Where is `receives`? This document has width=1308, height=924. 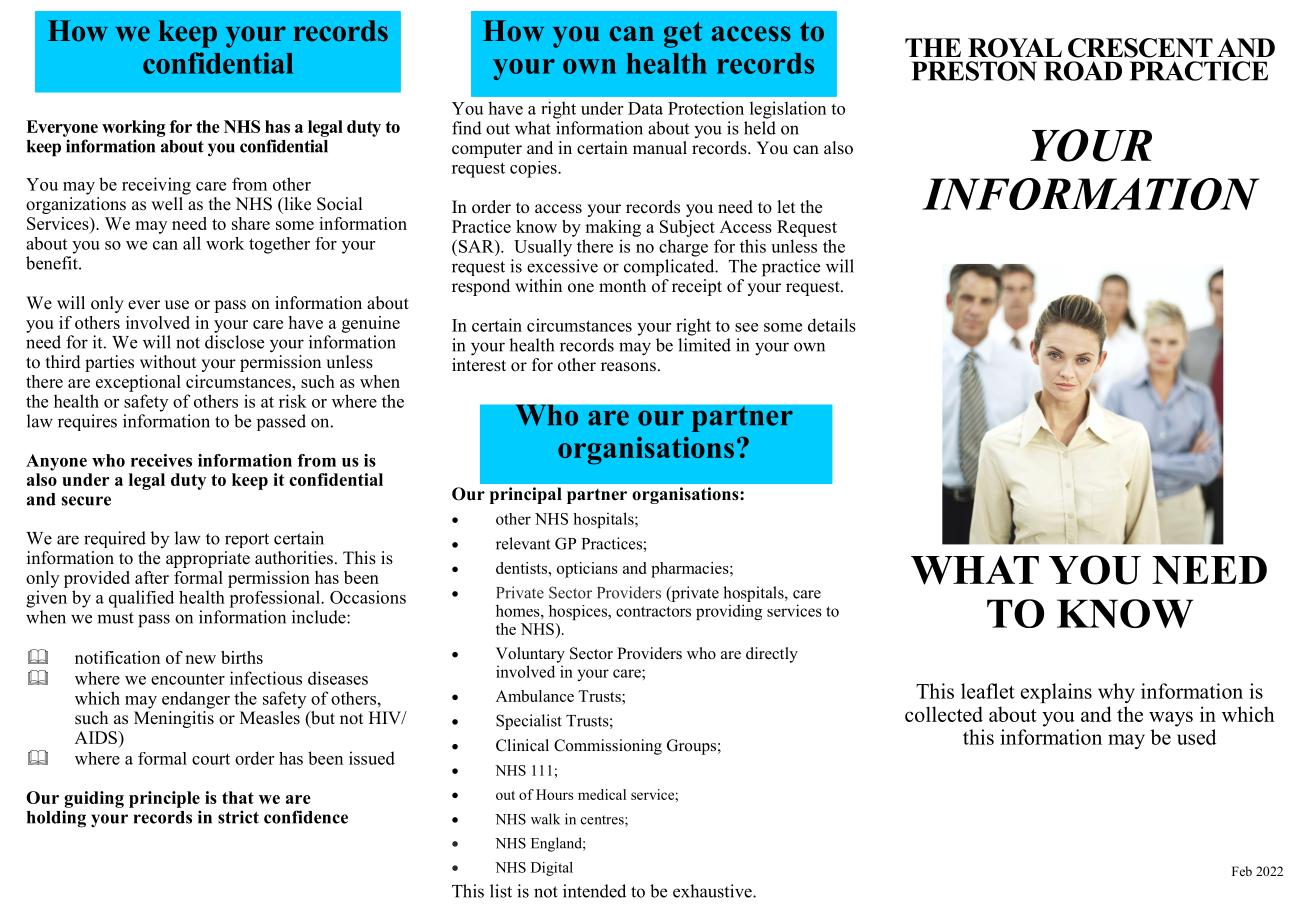 receives is located at coordinates (161, 460).
